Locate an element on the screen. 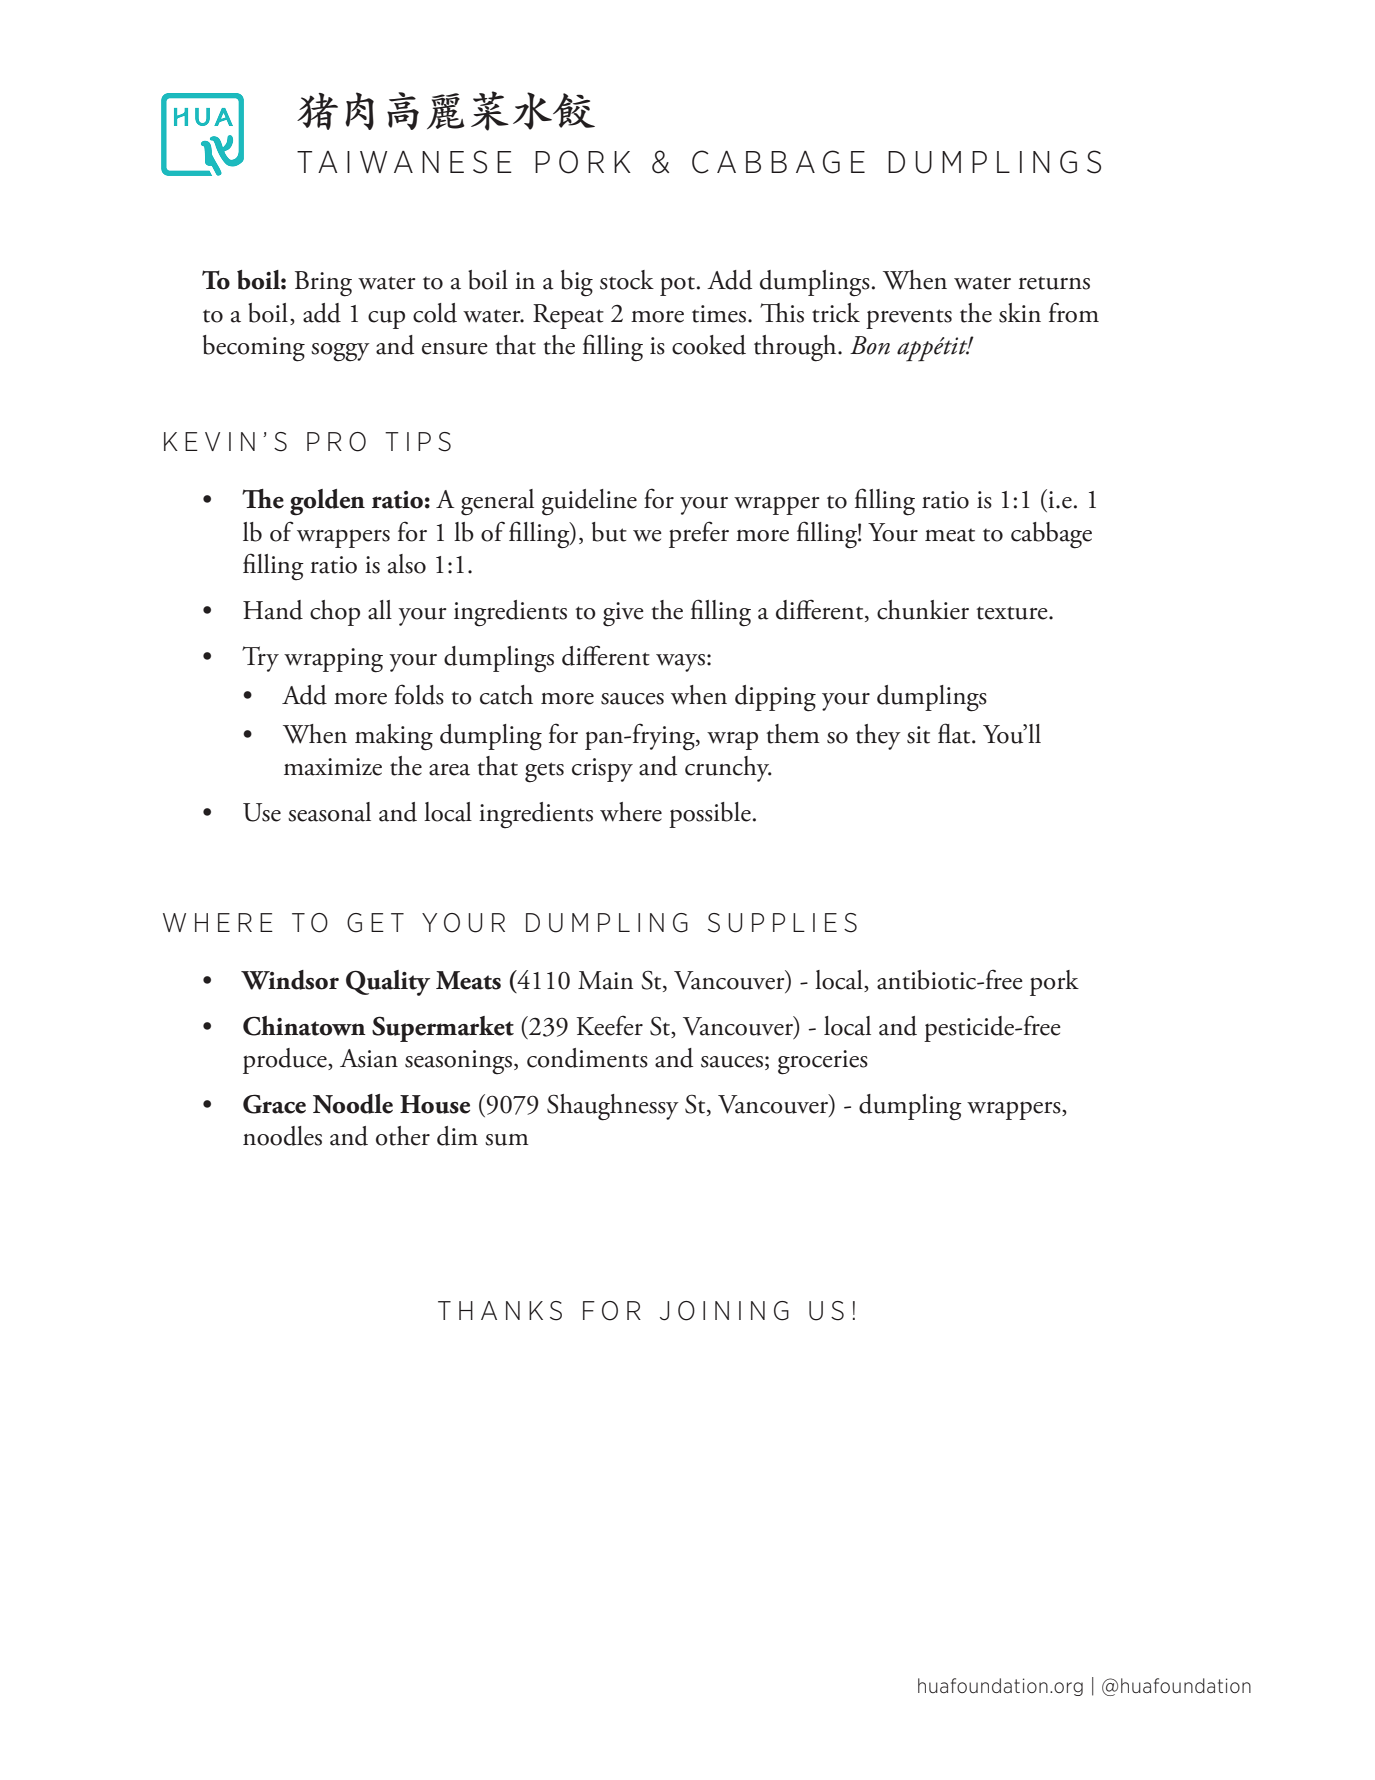 This screenshot has width=1375, height=1780. also is located at coordinates (407, 564).
